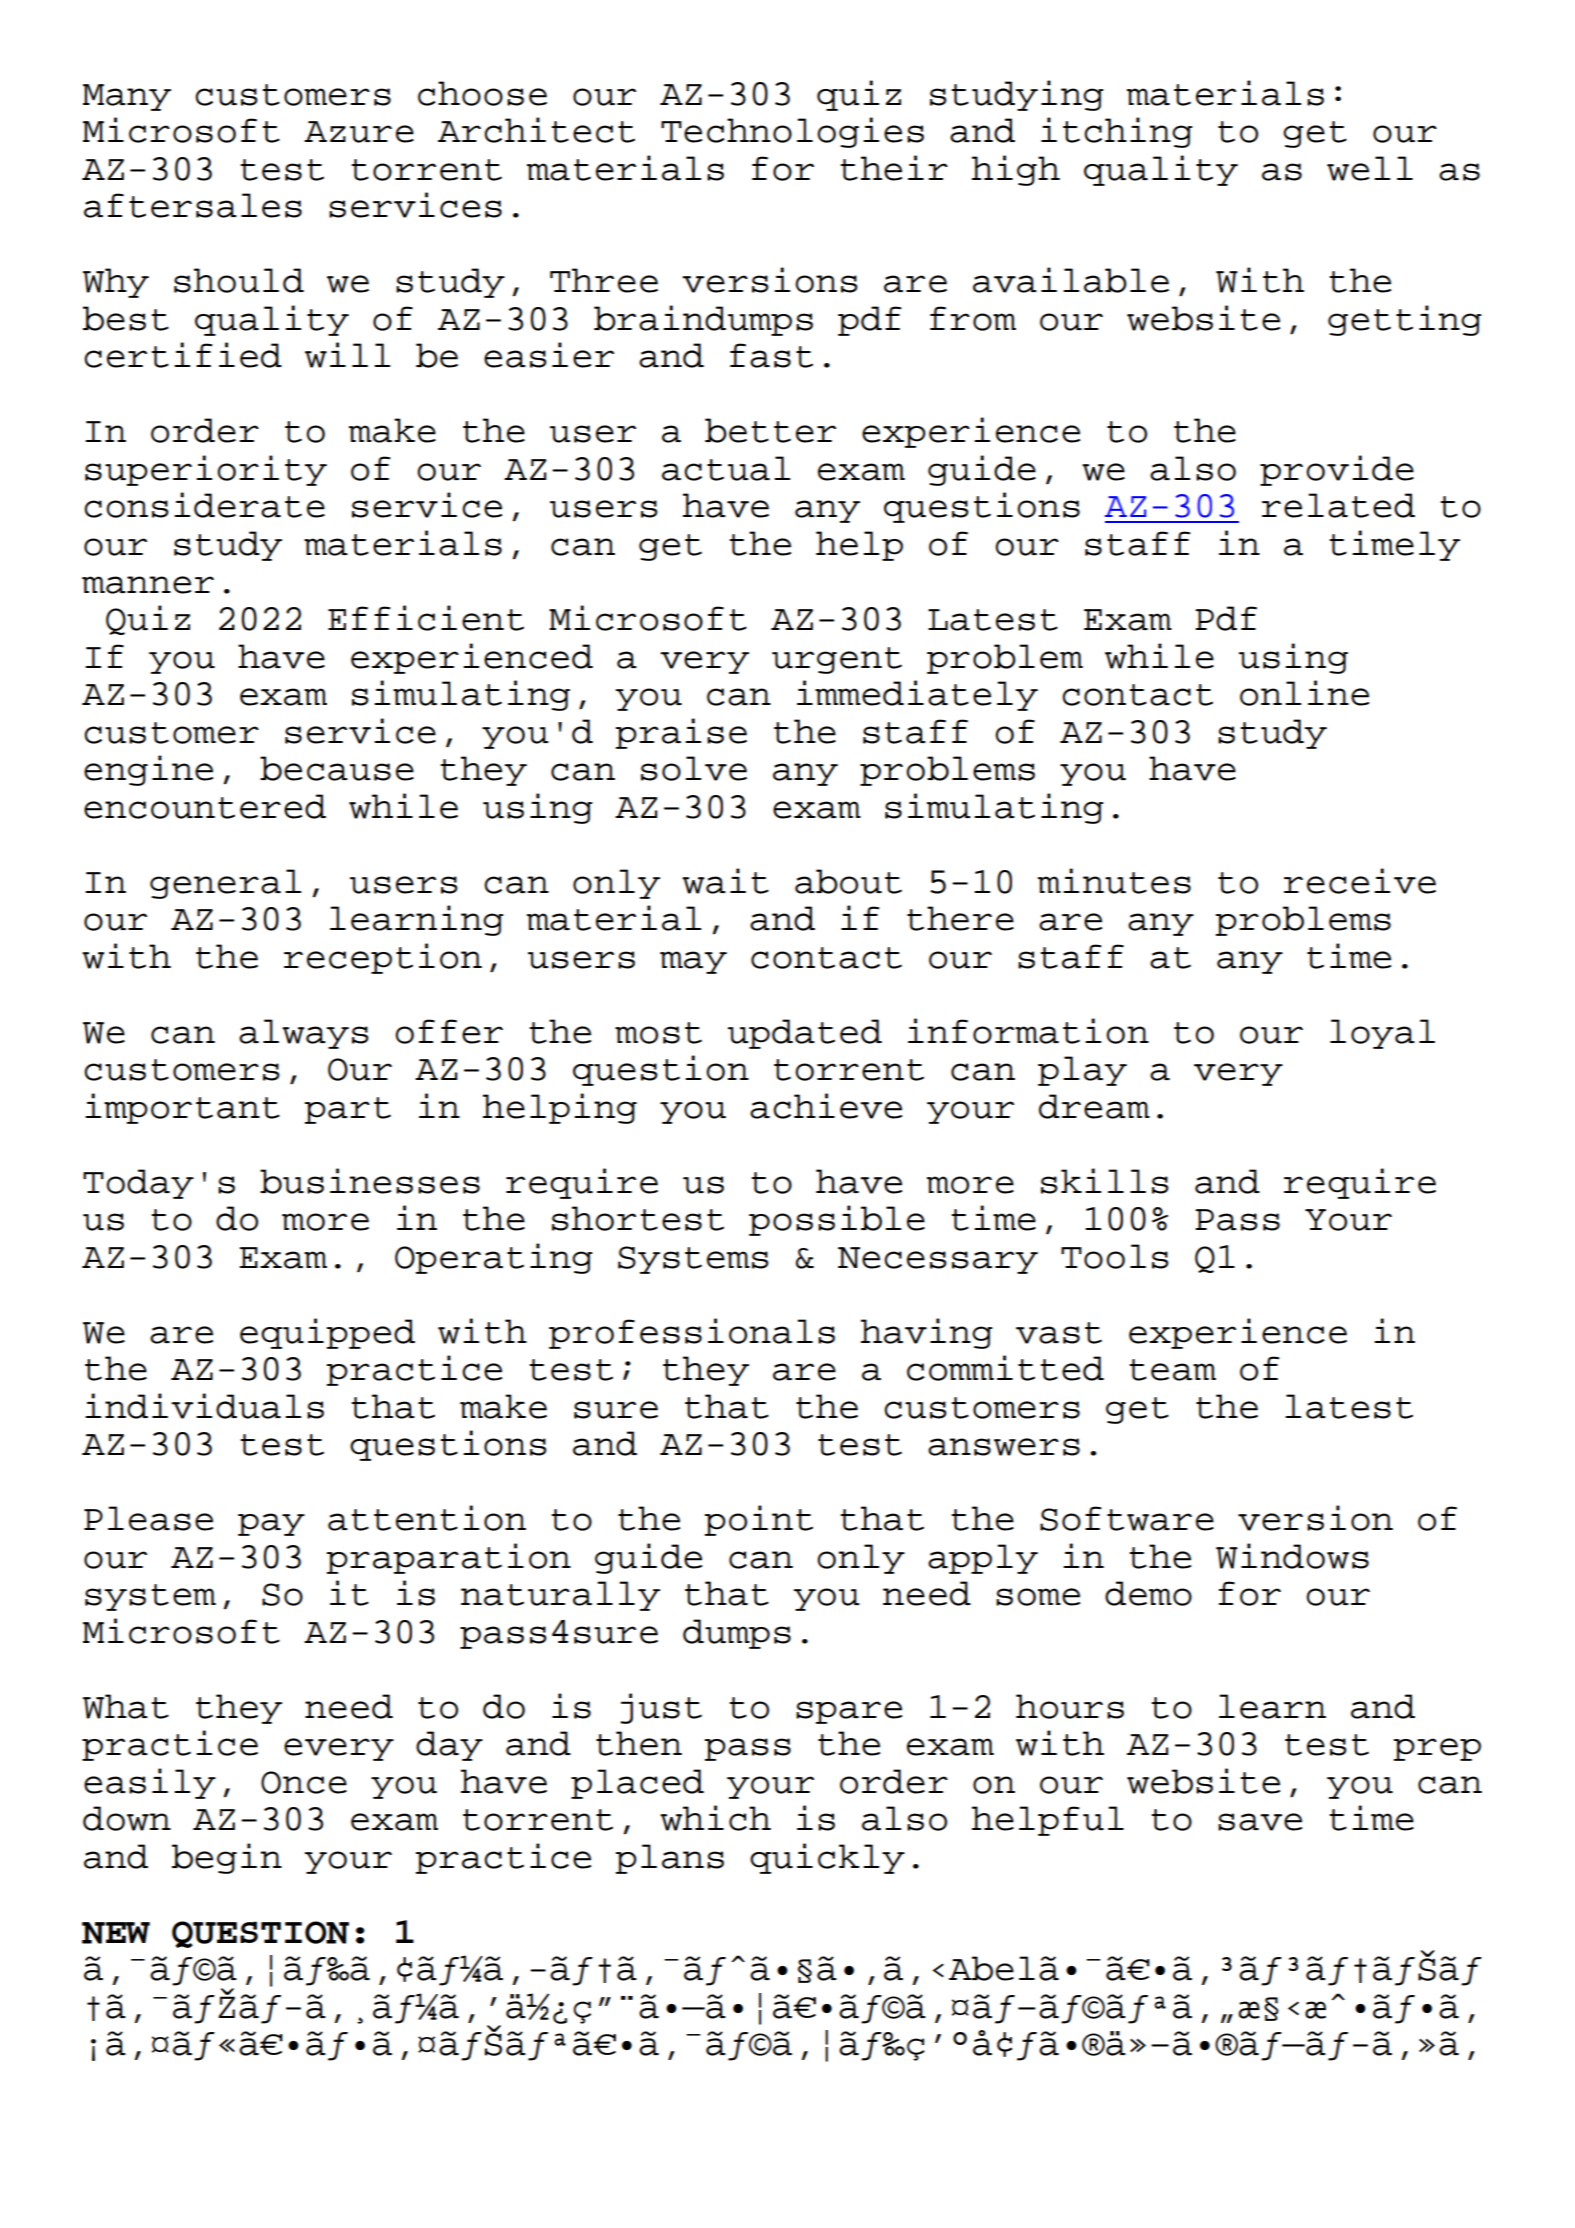  What do you see at coordinates (327, 1333) in the screenshot?
I see `equipped` at bounding box center [327, 1333].
